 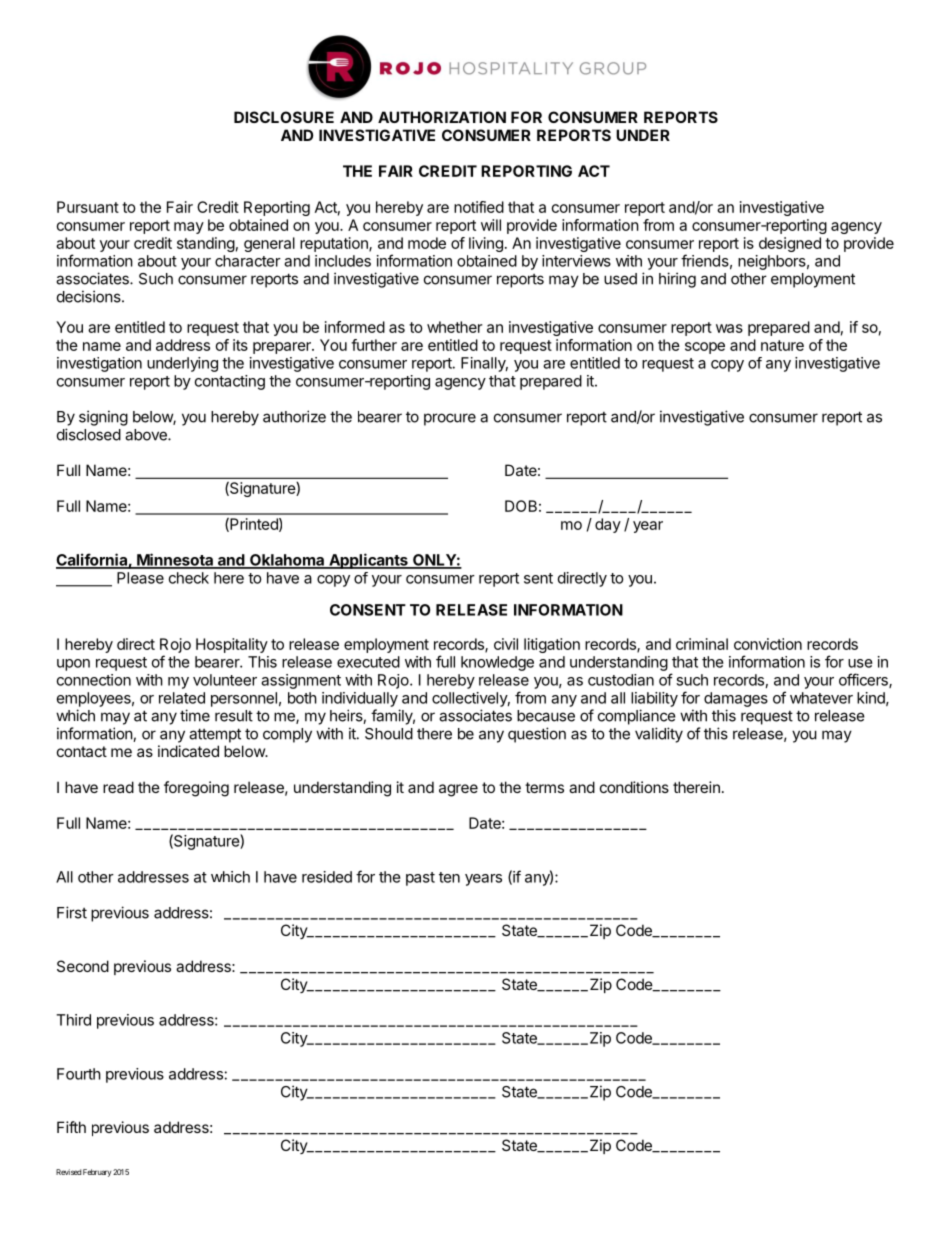 What do you see at coordinates (608, 525) in the document?
I see `day` at bounding box center [608, 525].
